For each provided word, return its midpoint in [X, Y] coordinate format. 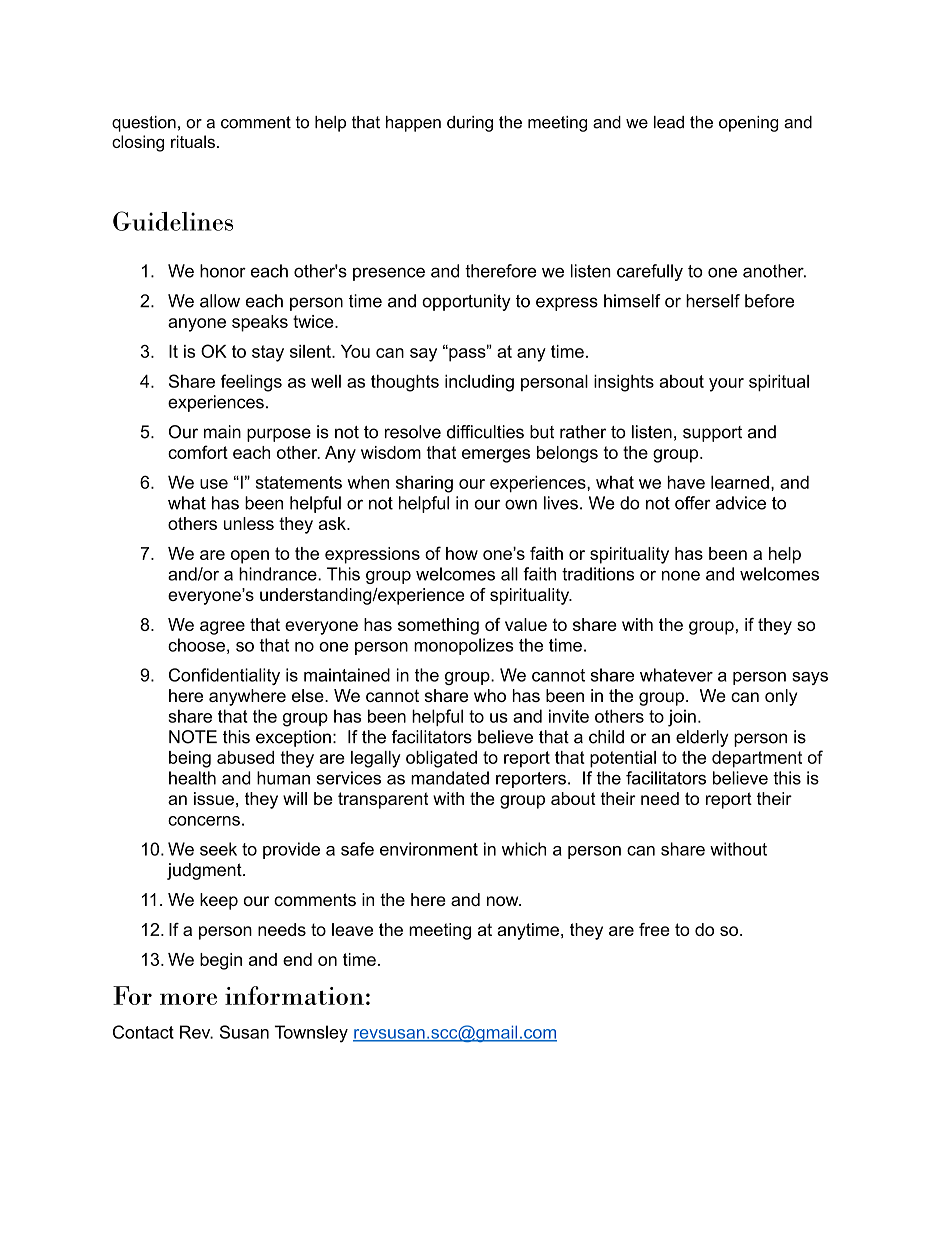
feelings [251, 383]
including [479, 383]
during [470, 124]
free [654, 929]
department [757, 759]
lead [669, 122]
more [188, 999]
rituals [193, 141]
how [462, 553]
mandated [450, 778]
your [726, 385]
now [504, 901]
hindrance [279, 574]
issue [214, 798]
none [681, 576]
